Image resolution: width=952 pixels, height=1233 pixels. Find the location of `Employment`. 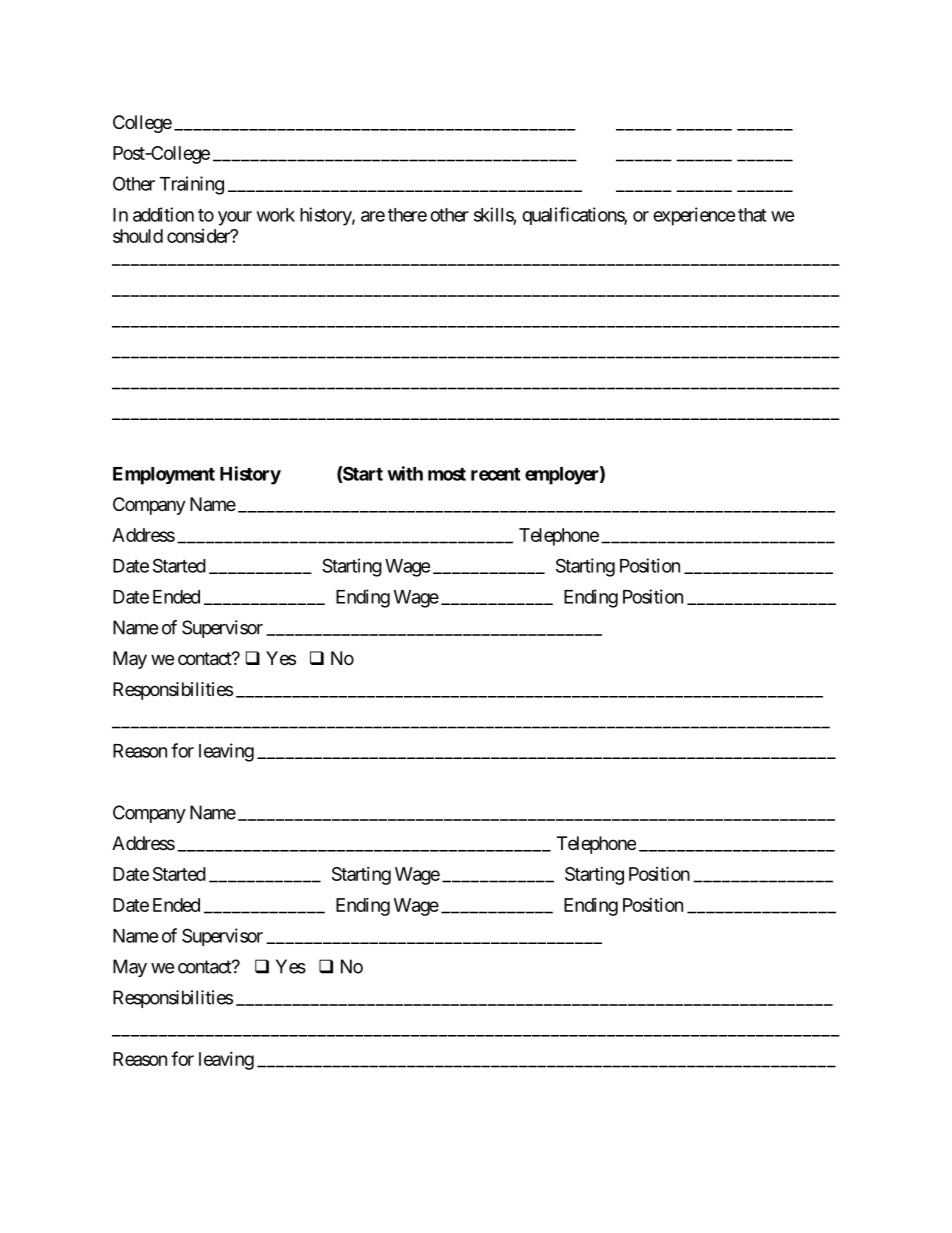

Employment is located at coordinates (164, 476).
